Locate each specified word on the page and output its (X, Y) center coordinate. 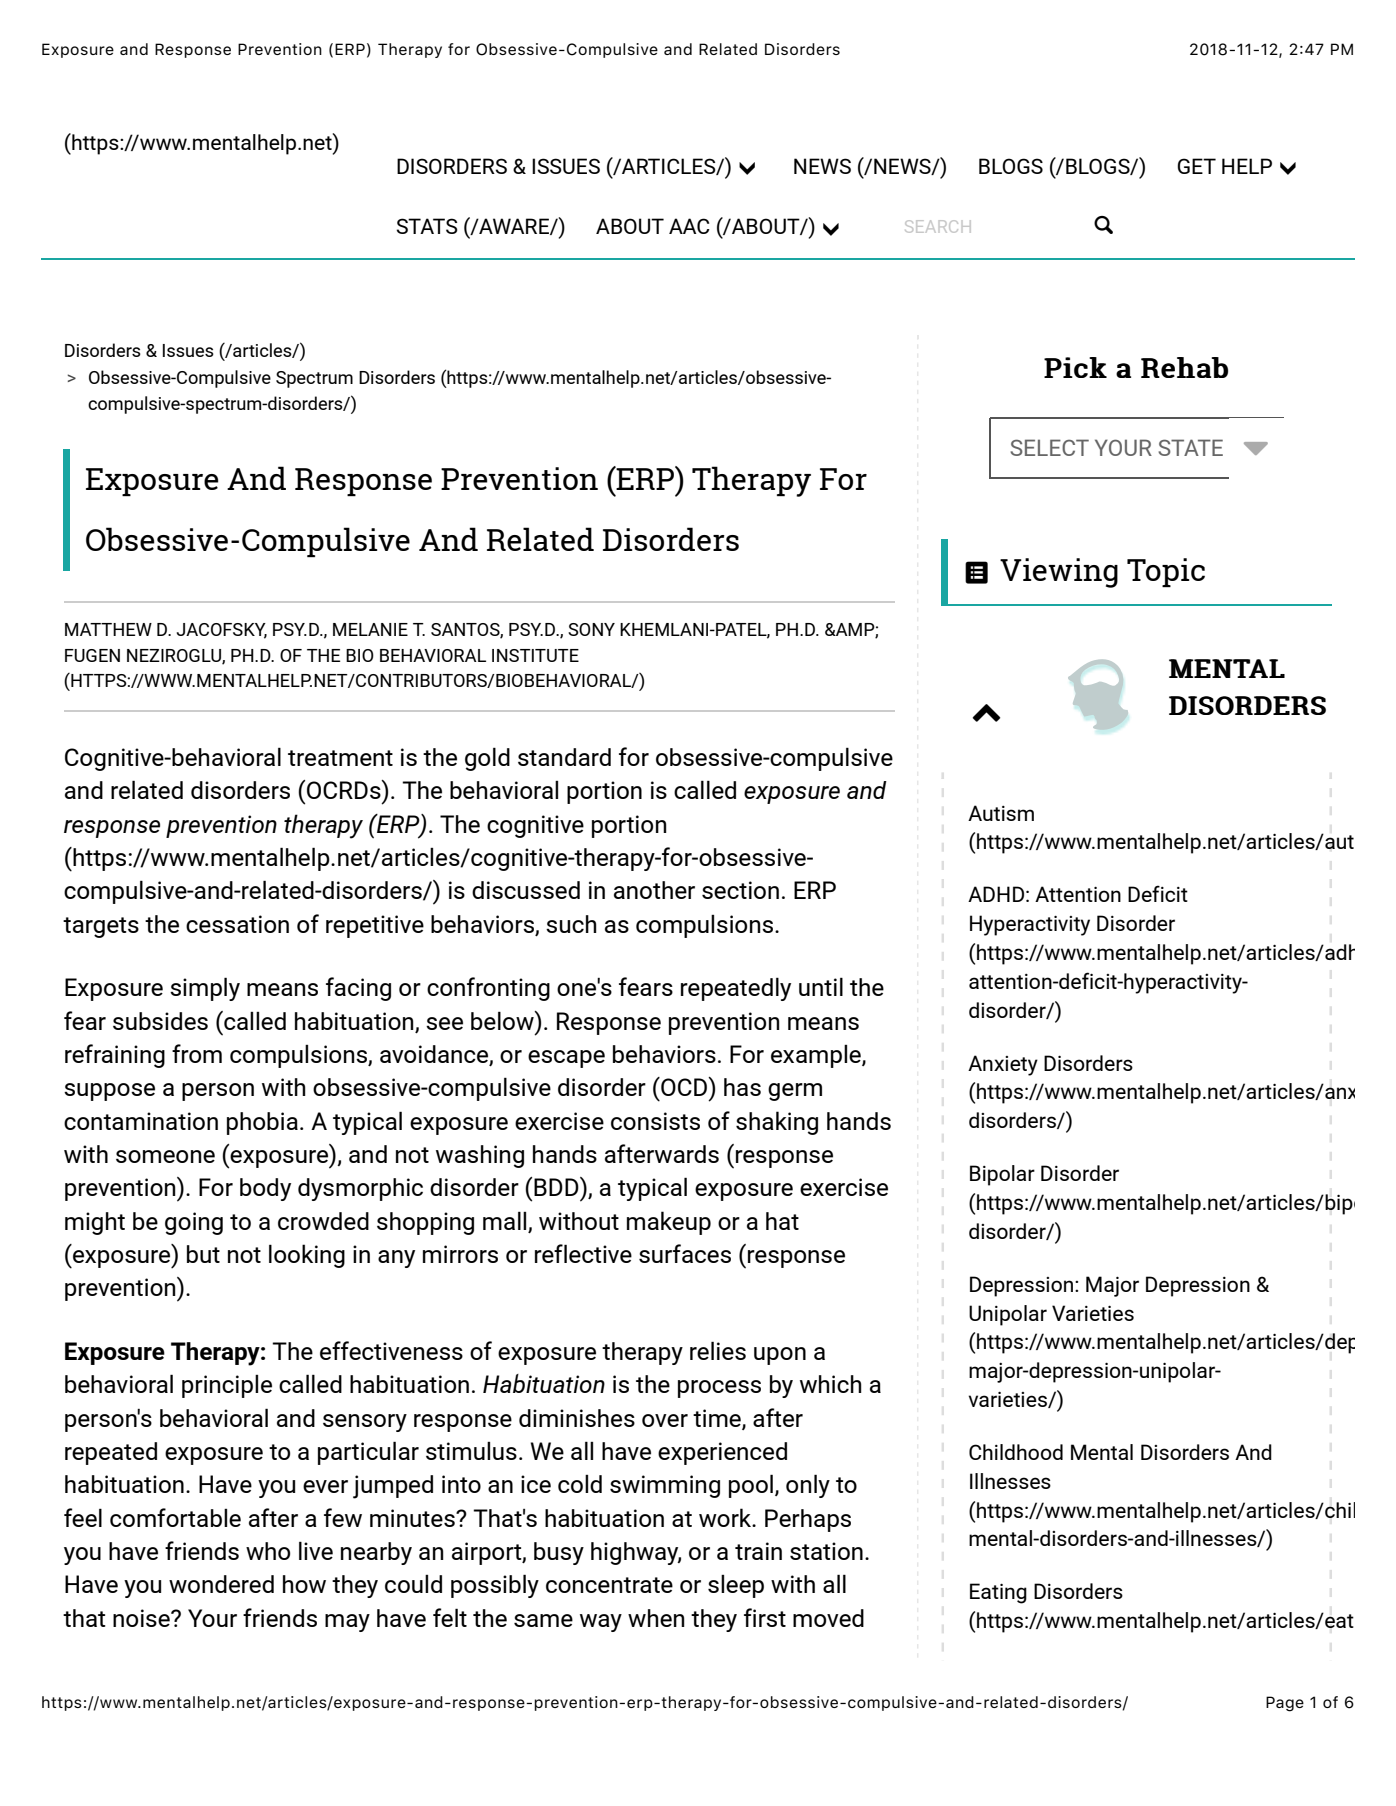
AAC (689, 226)
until (821, 986)
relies (718, 1350)
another (654, 890)
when (656, 1618)
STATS (427, 226)
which (831, 1384)
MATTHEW (108, 629)
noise (142, 1618)
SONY (591, 629)
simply (205, 989)
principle (227, 1386)
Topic (1166, 572)
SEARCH (938, 226)
